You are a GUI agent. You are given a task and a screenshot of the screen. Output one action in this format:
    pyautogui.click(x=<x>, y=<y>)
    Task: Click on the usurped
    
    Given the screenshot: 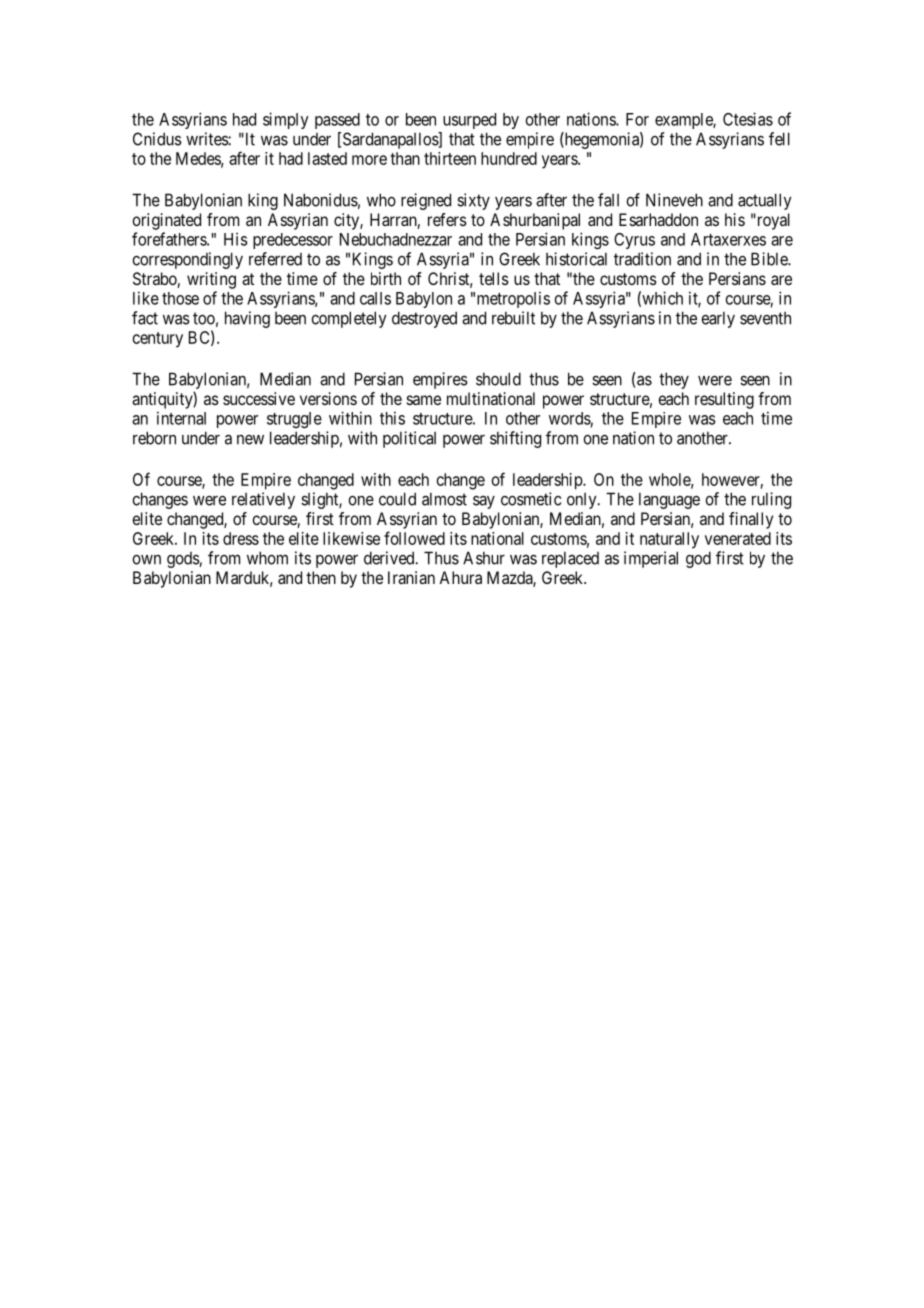 What is the action you would take?
    pyautogui.click(x=469, y=121)
